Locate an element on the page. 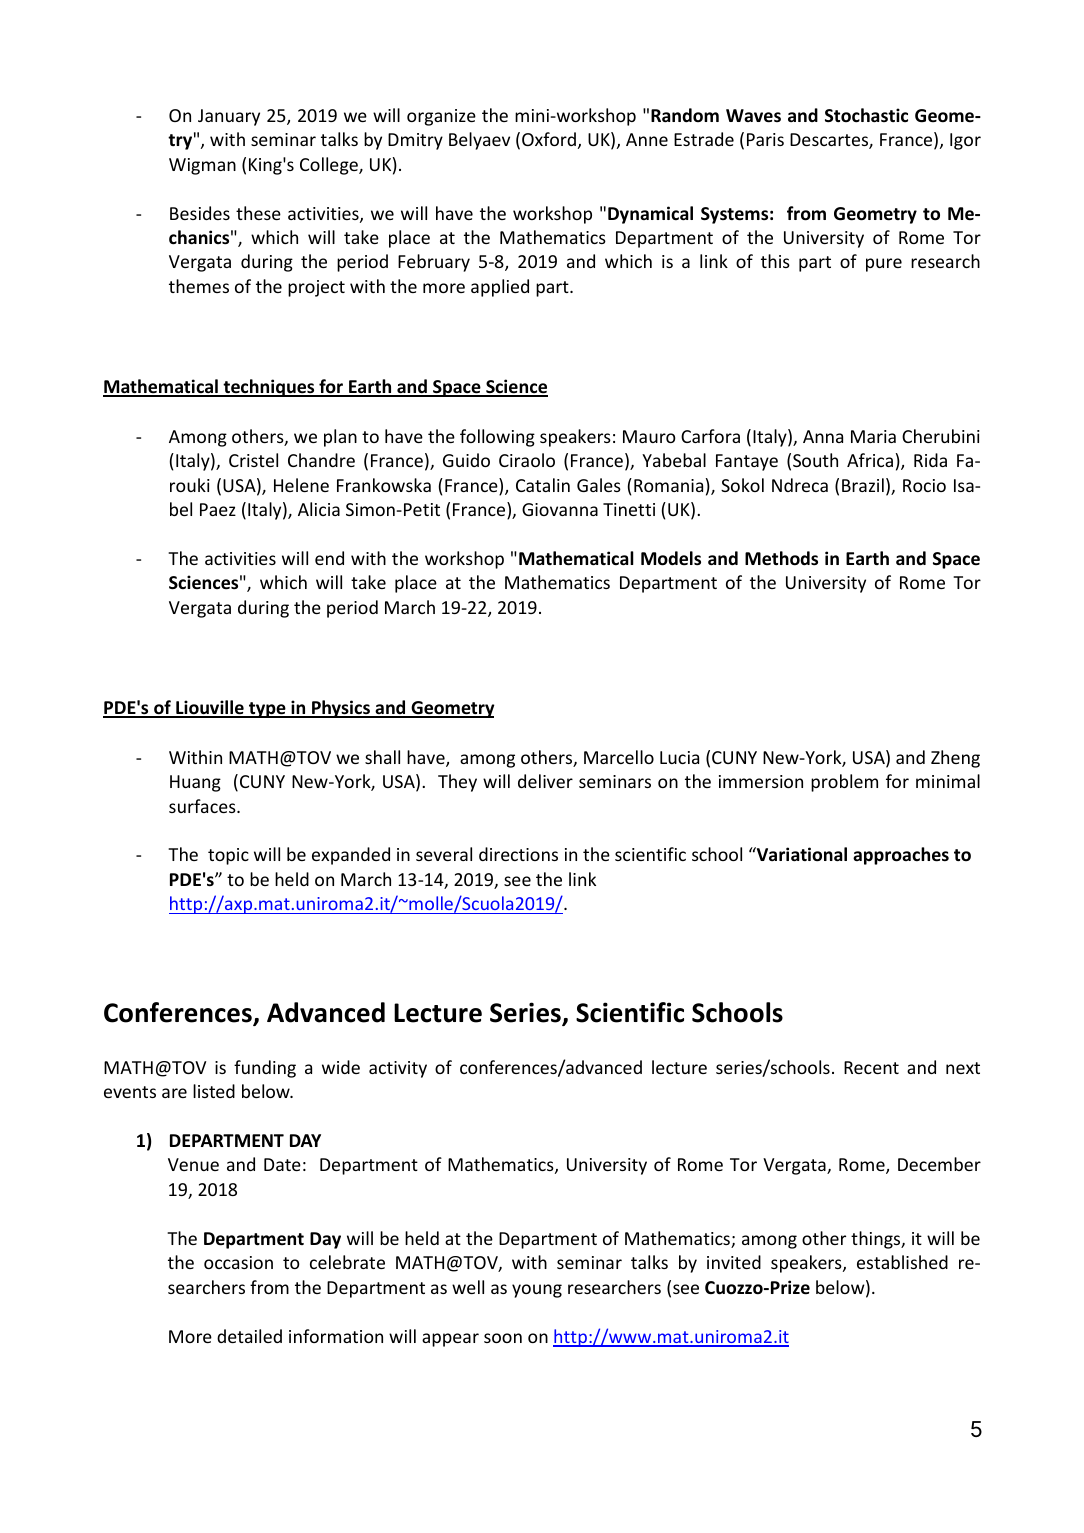 The image size is (1084, 1533). Maria is located at coordinates (873, 436).
